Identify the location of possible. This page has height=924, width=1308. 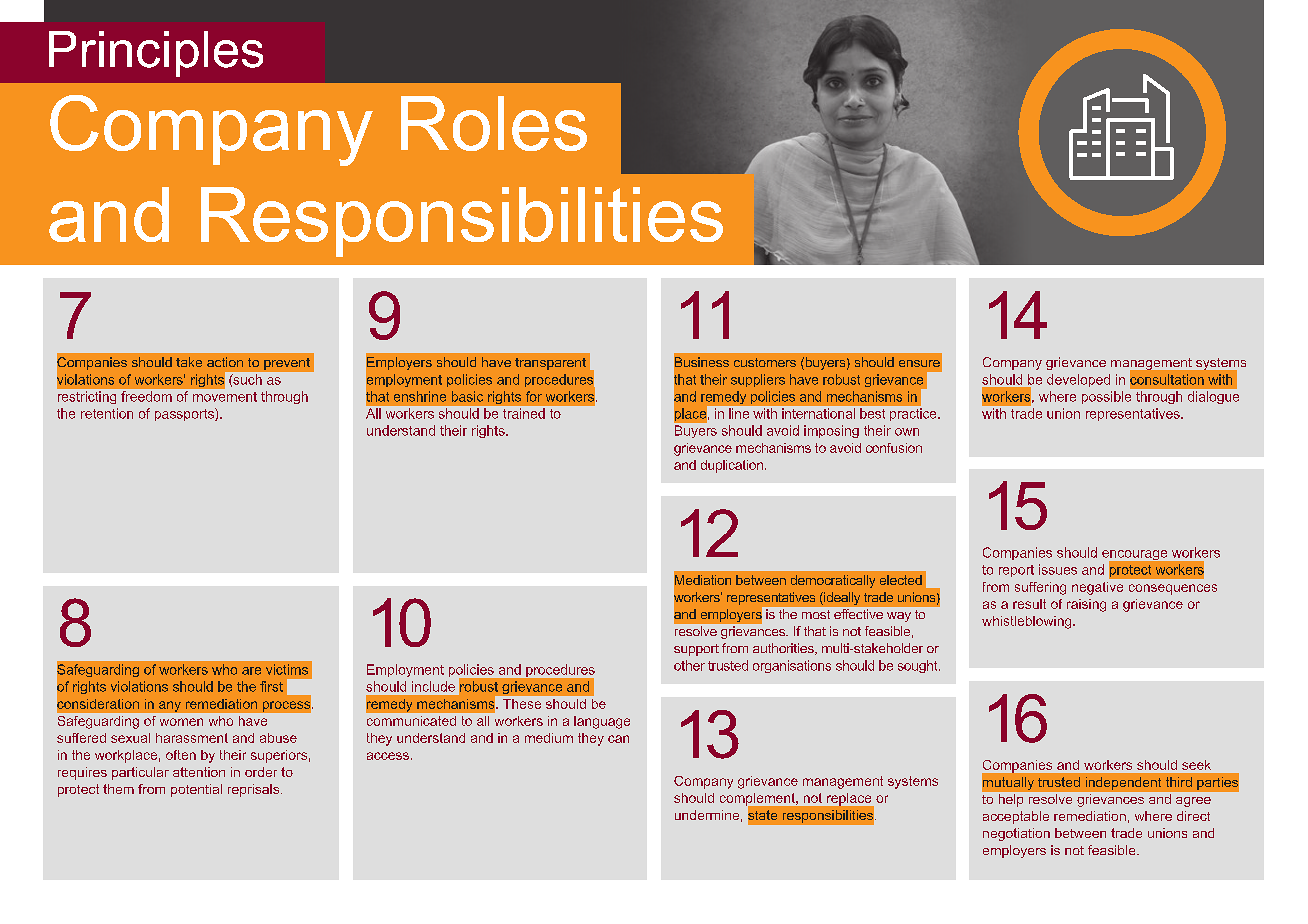
(1106, 397).
